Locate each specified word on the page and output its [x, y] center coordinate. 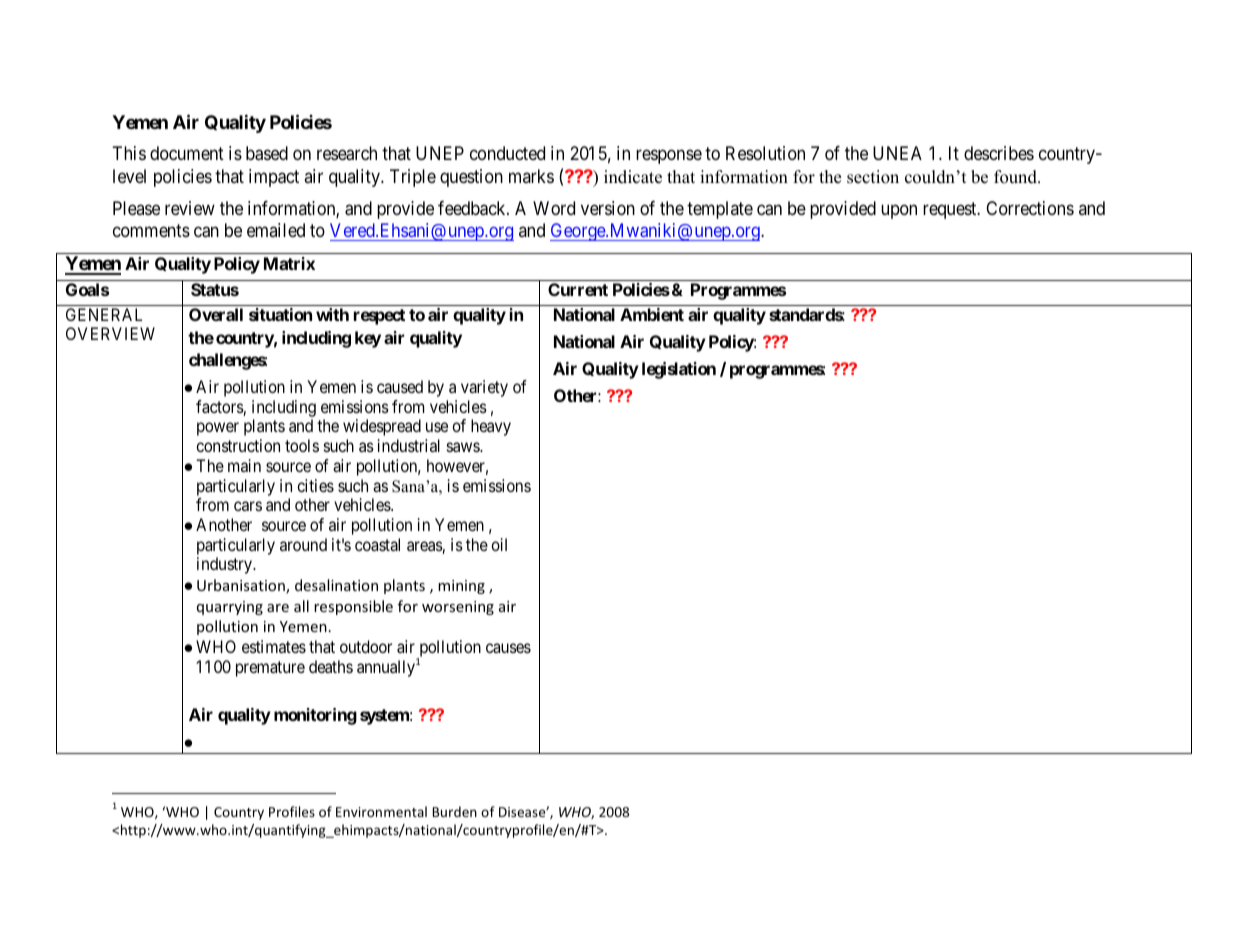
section [873, 177]
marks [531, 176]
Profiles [292, 811]
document [187, 153]
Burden [455, 811]
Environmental [381, 811]
